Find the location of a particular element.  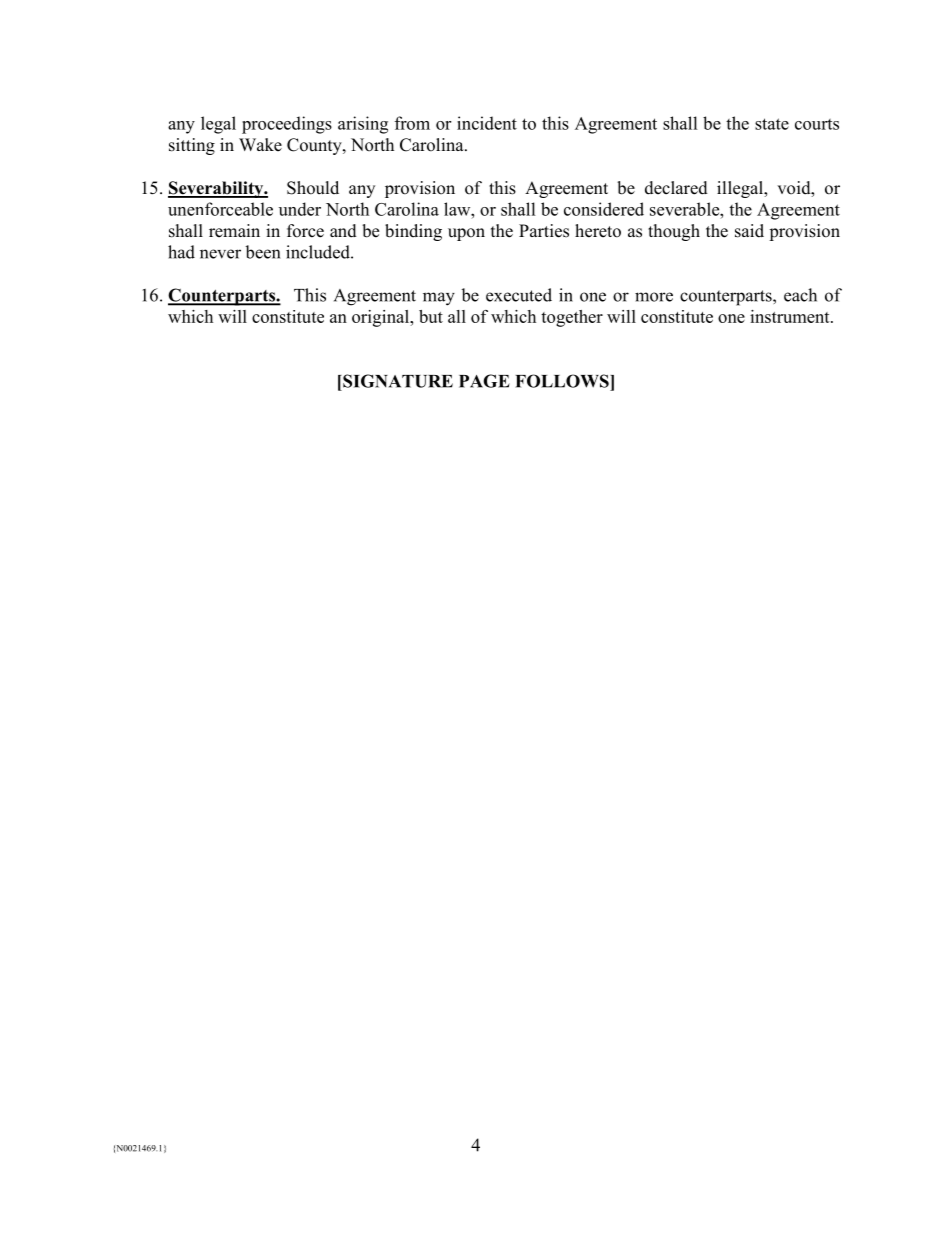

SIGNATURE is located at coordinates (397, 381).
